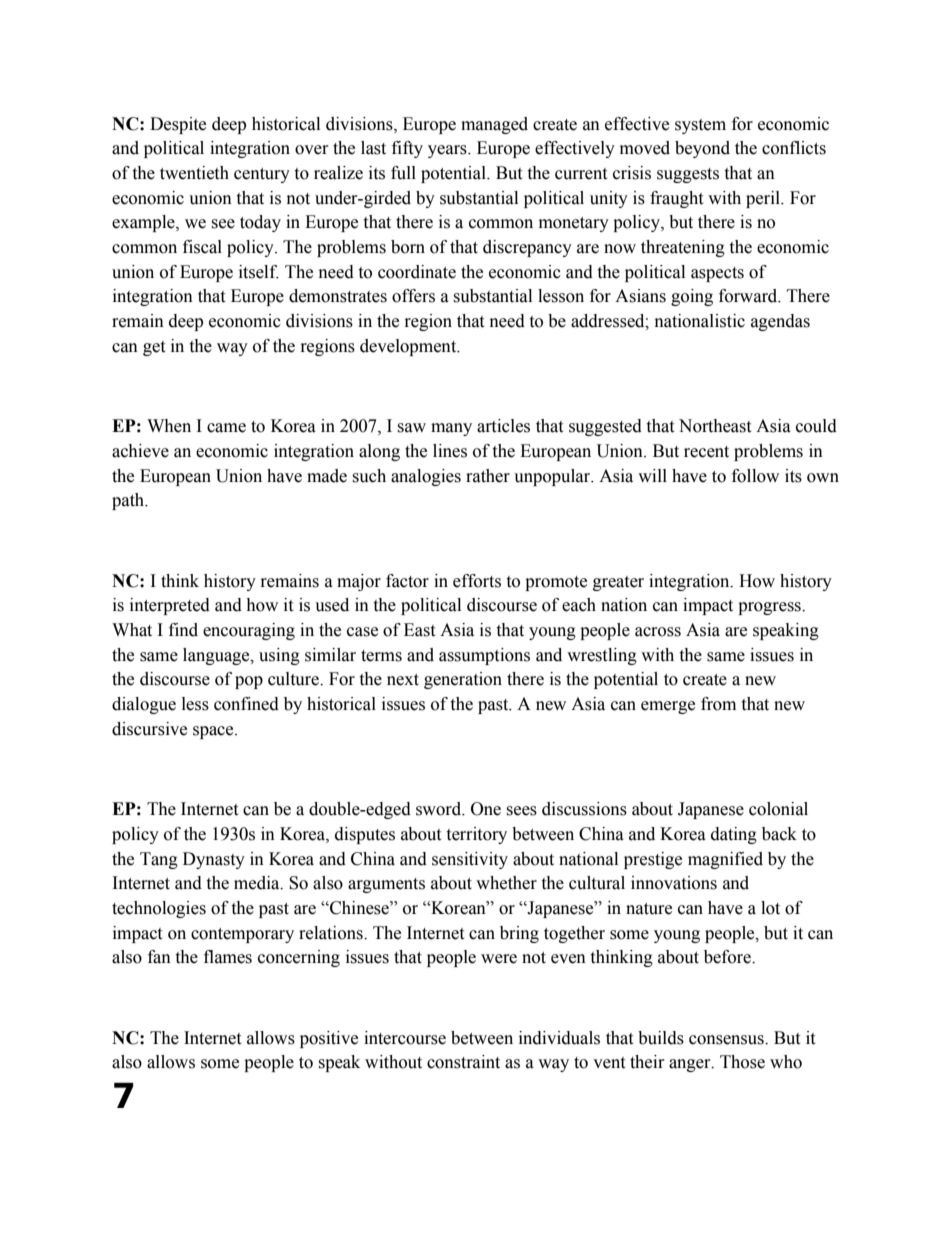  Describe the element at coordinates (477, 581) in the screenshot. I see `efforts` at that location.
